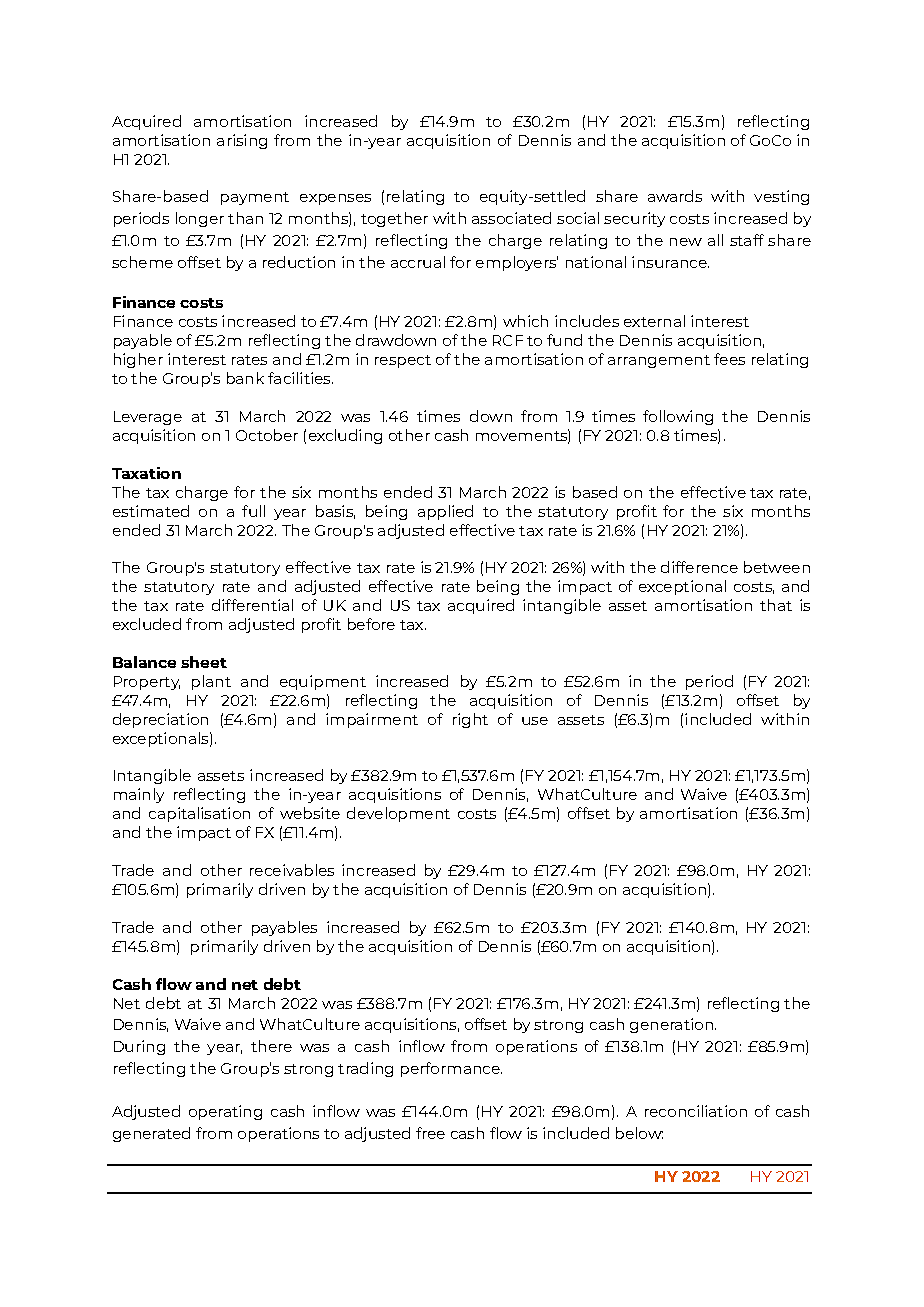 This screenshot has width=924, height=1307. I want to click on generation, so click(671, 1025).
